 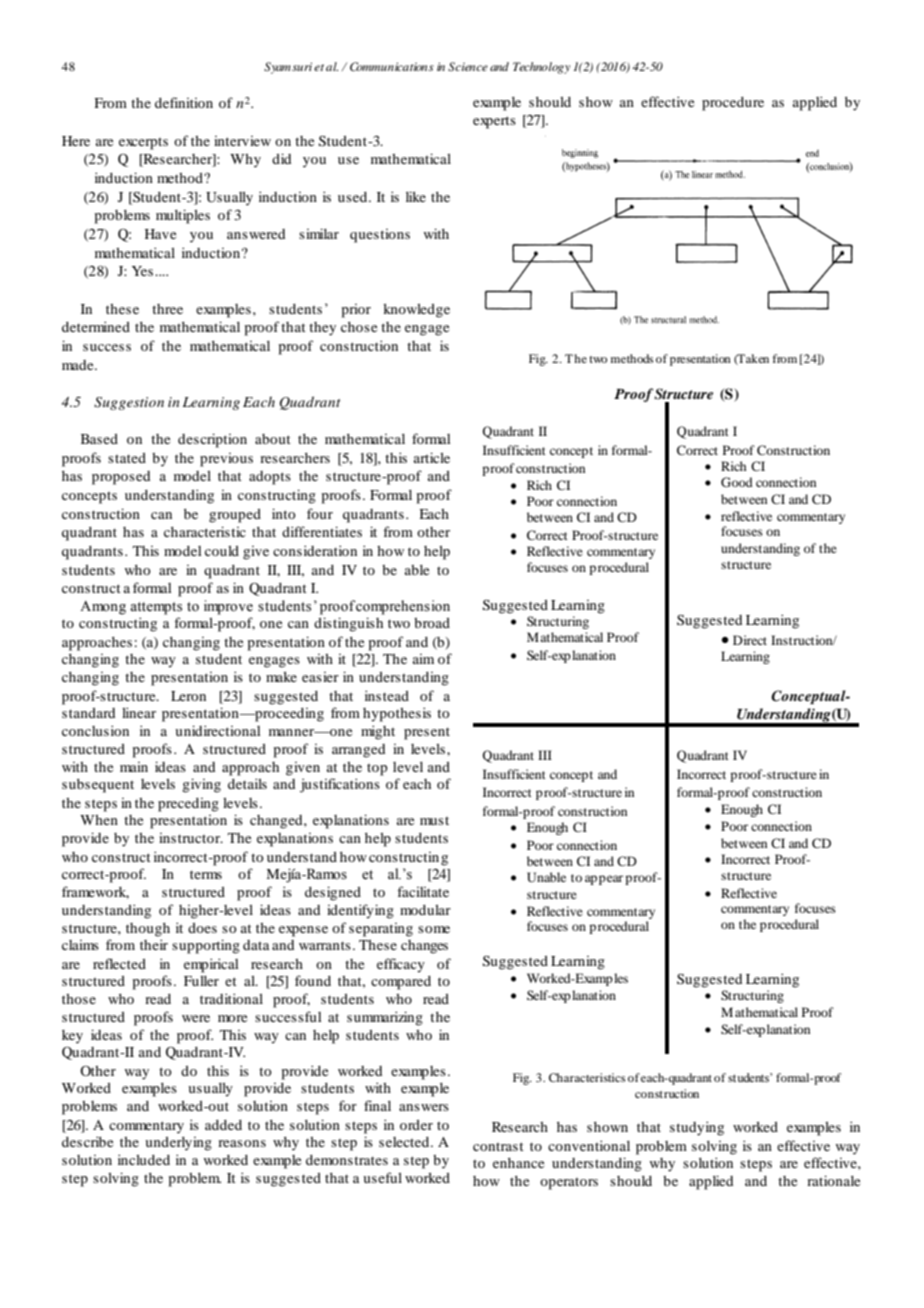 What do you see at coordinates (468, 66) in the screenshot?
I see `Science` at bounding box center [468, 66].
